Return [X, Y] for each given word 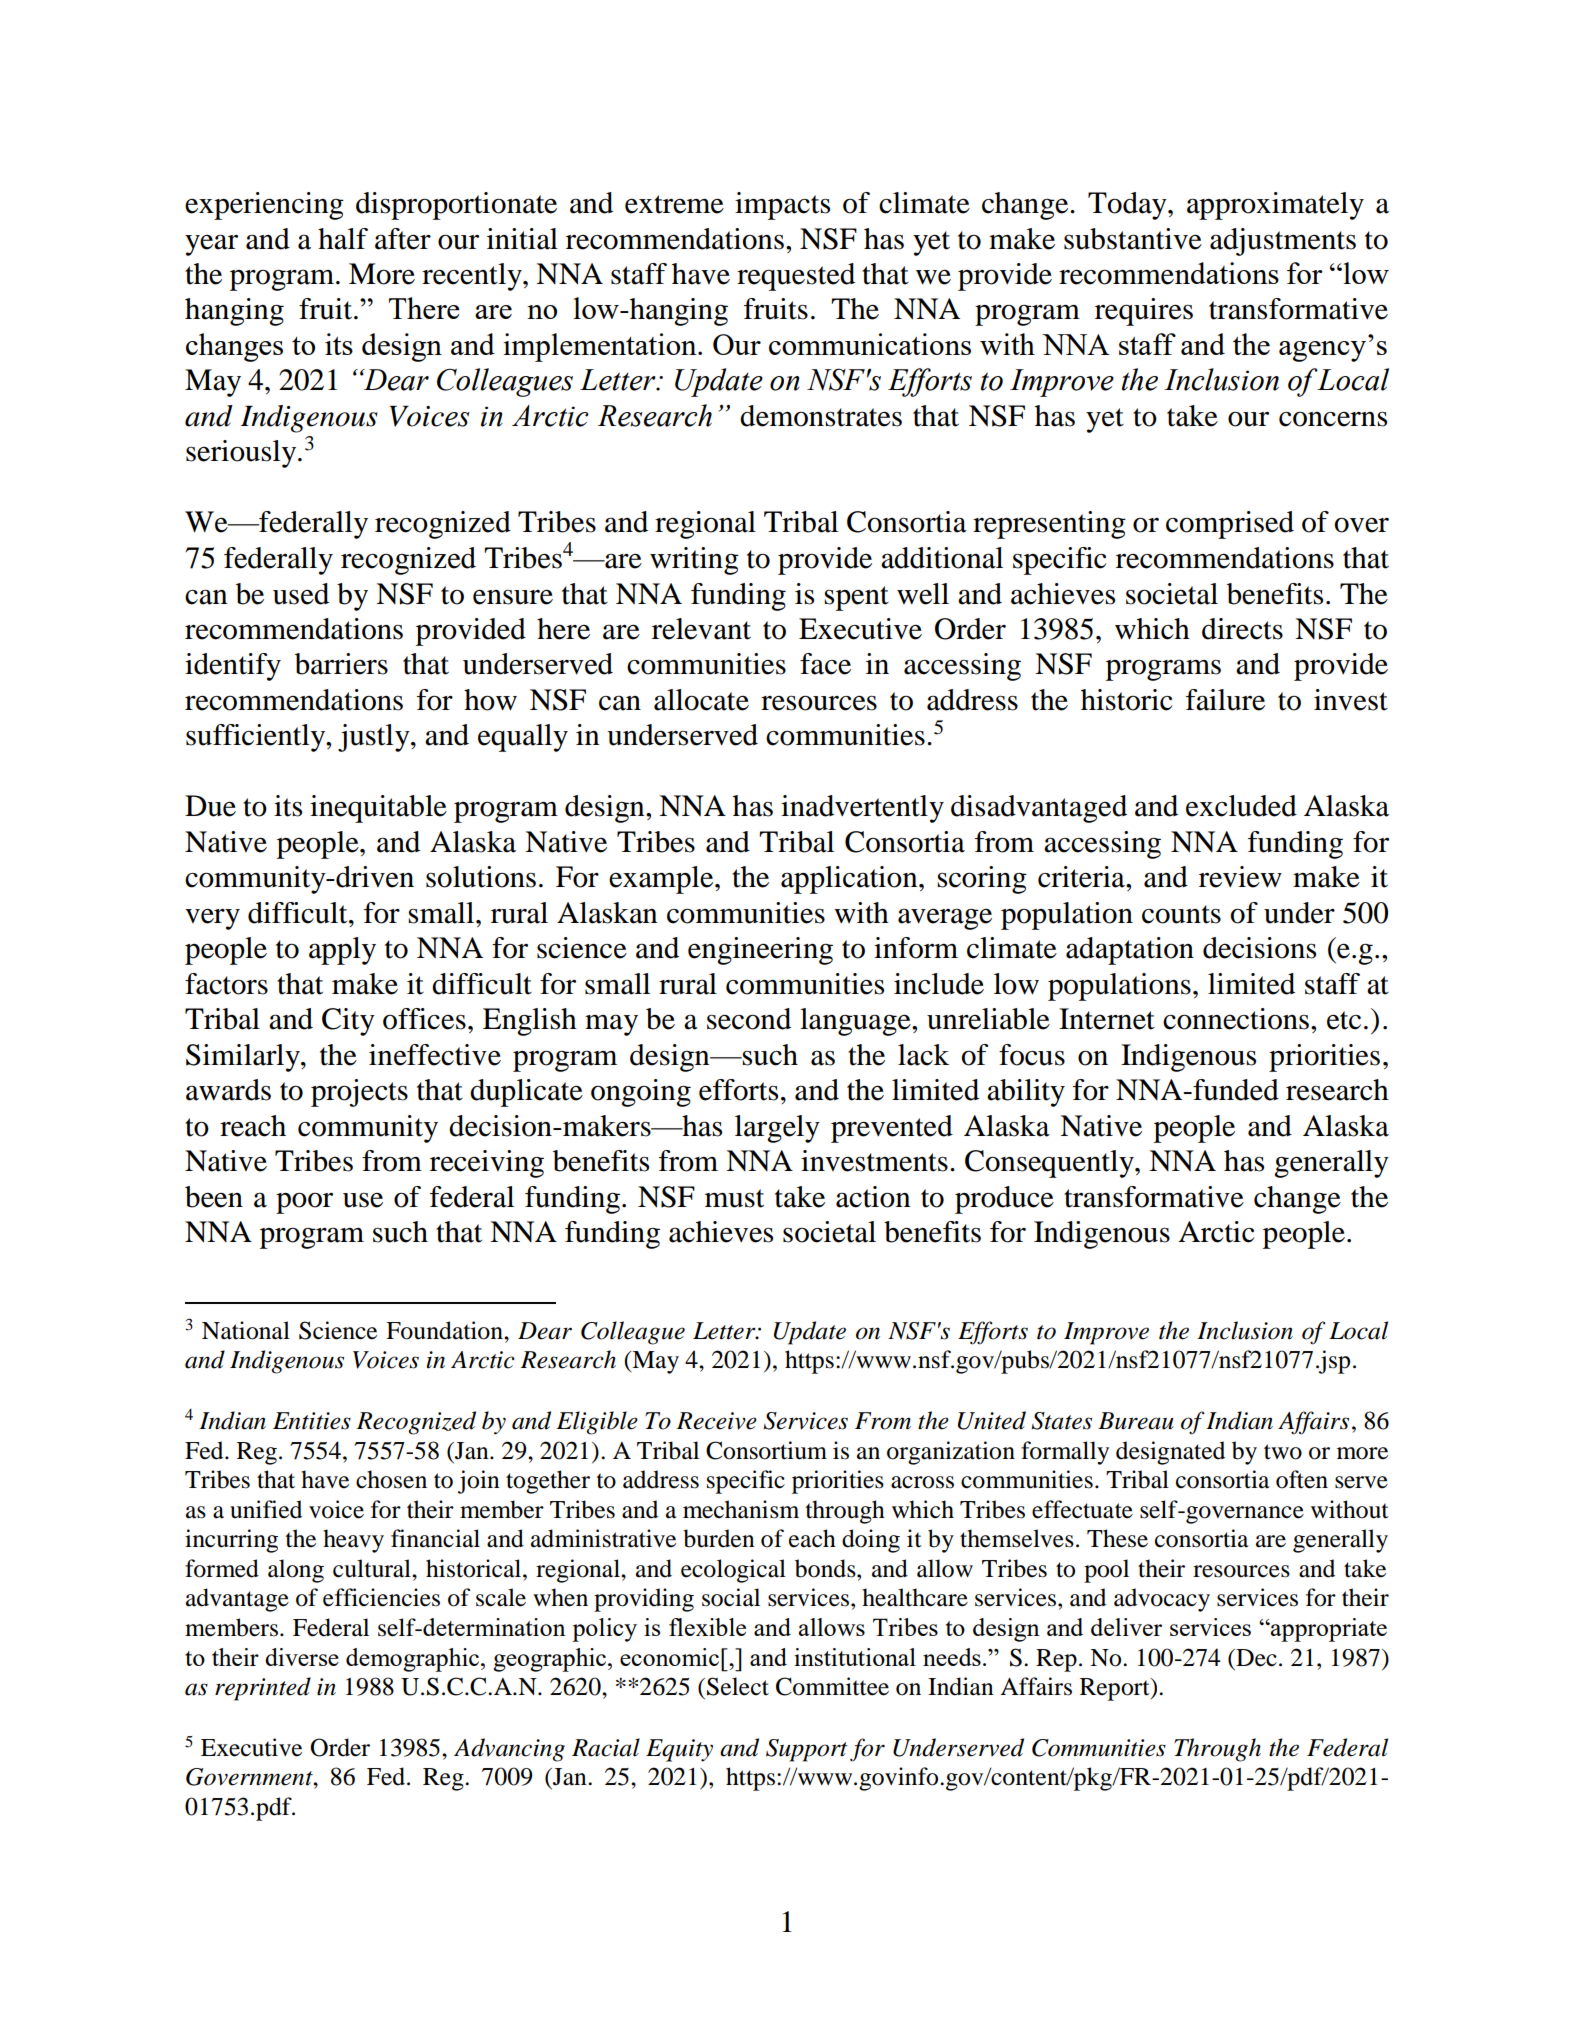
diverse [302, 1657]
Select [738, 1686]
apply [342, 951]
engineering [760, 951]
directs [1242, 629]
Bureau [1136, 1421]
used [301, 594]
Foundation [445, 1330]
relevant [701, 629]
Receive [717, 1421]
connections [1237, 1019]
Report [1116, 1689]
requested [796, 277]
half [343, 239]
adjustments [1283, 242]
